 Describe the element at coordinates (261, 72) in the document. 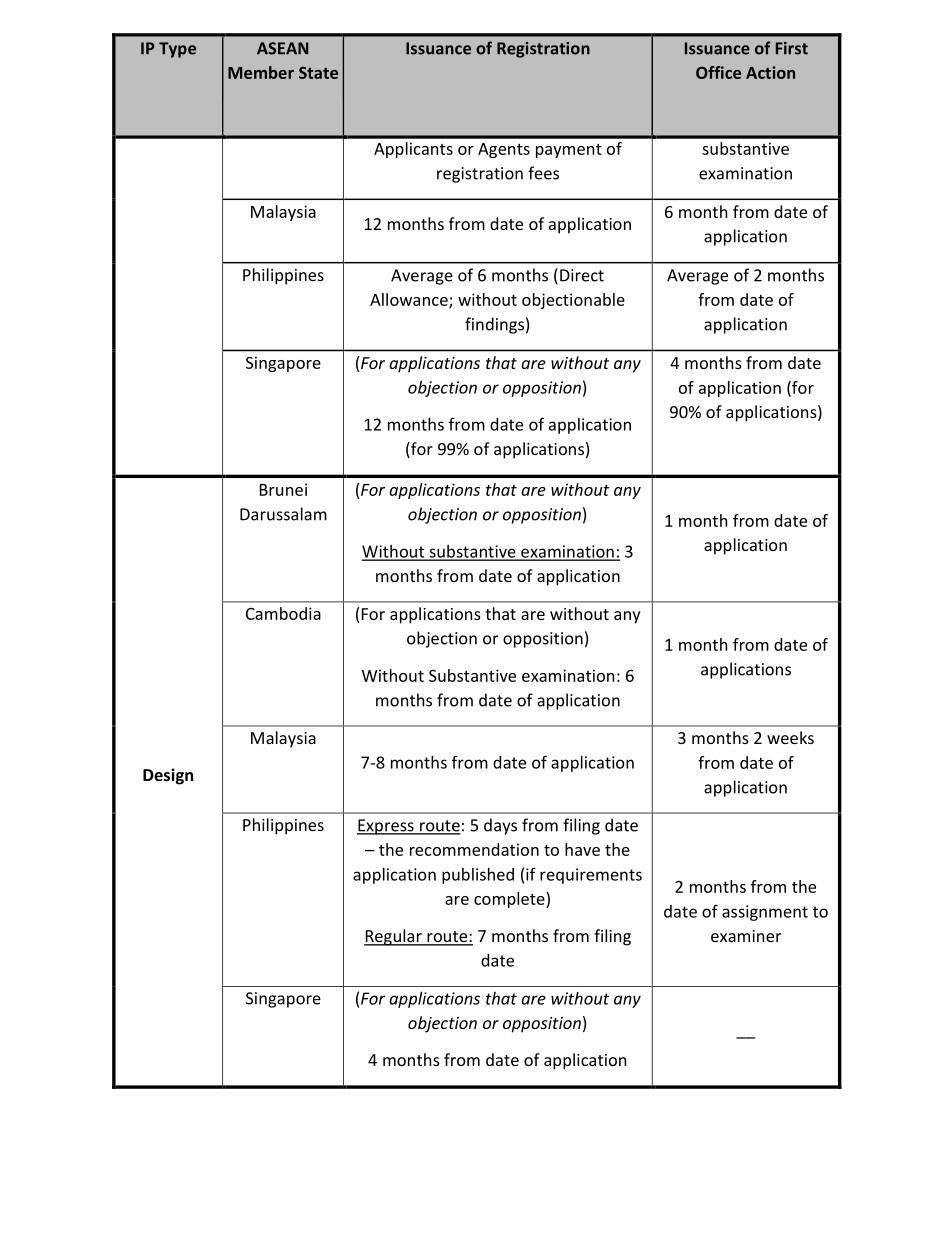

I see `Member` at that location.
